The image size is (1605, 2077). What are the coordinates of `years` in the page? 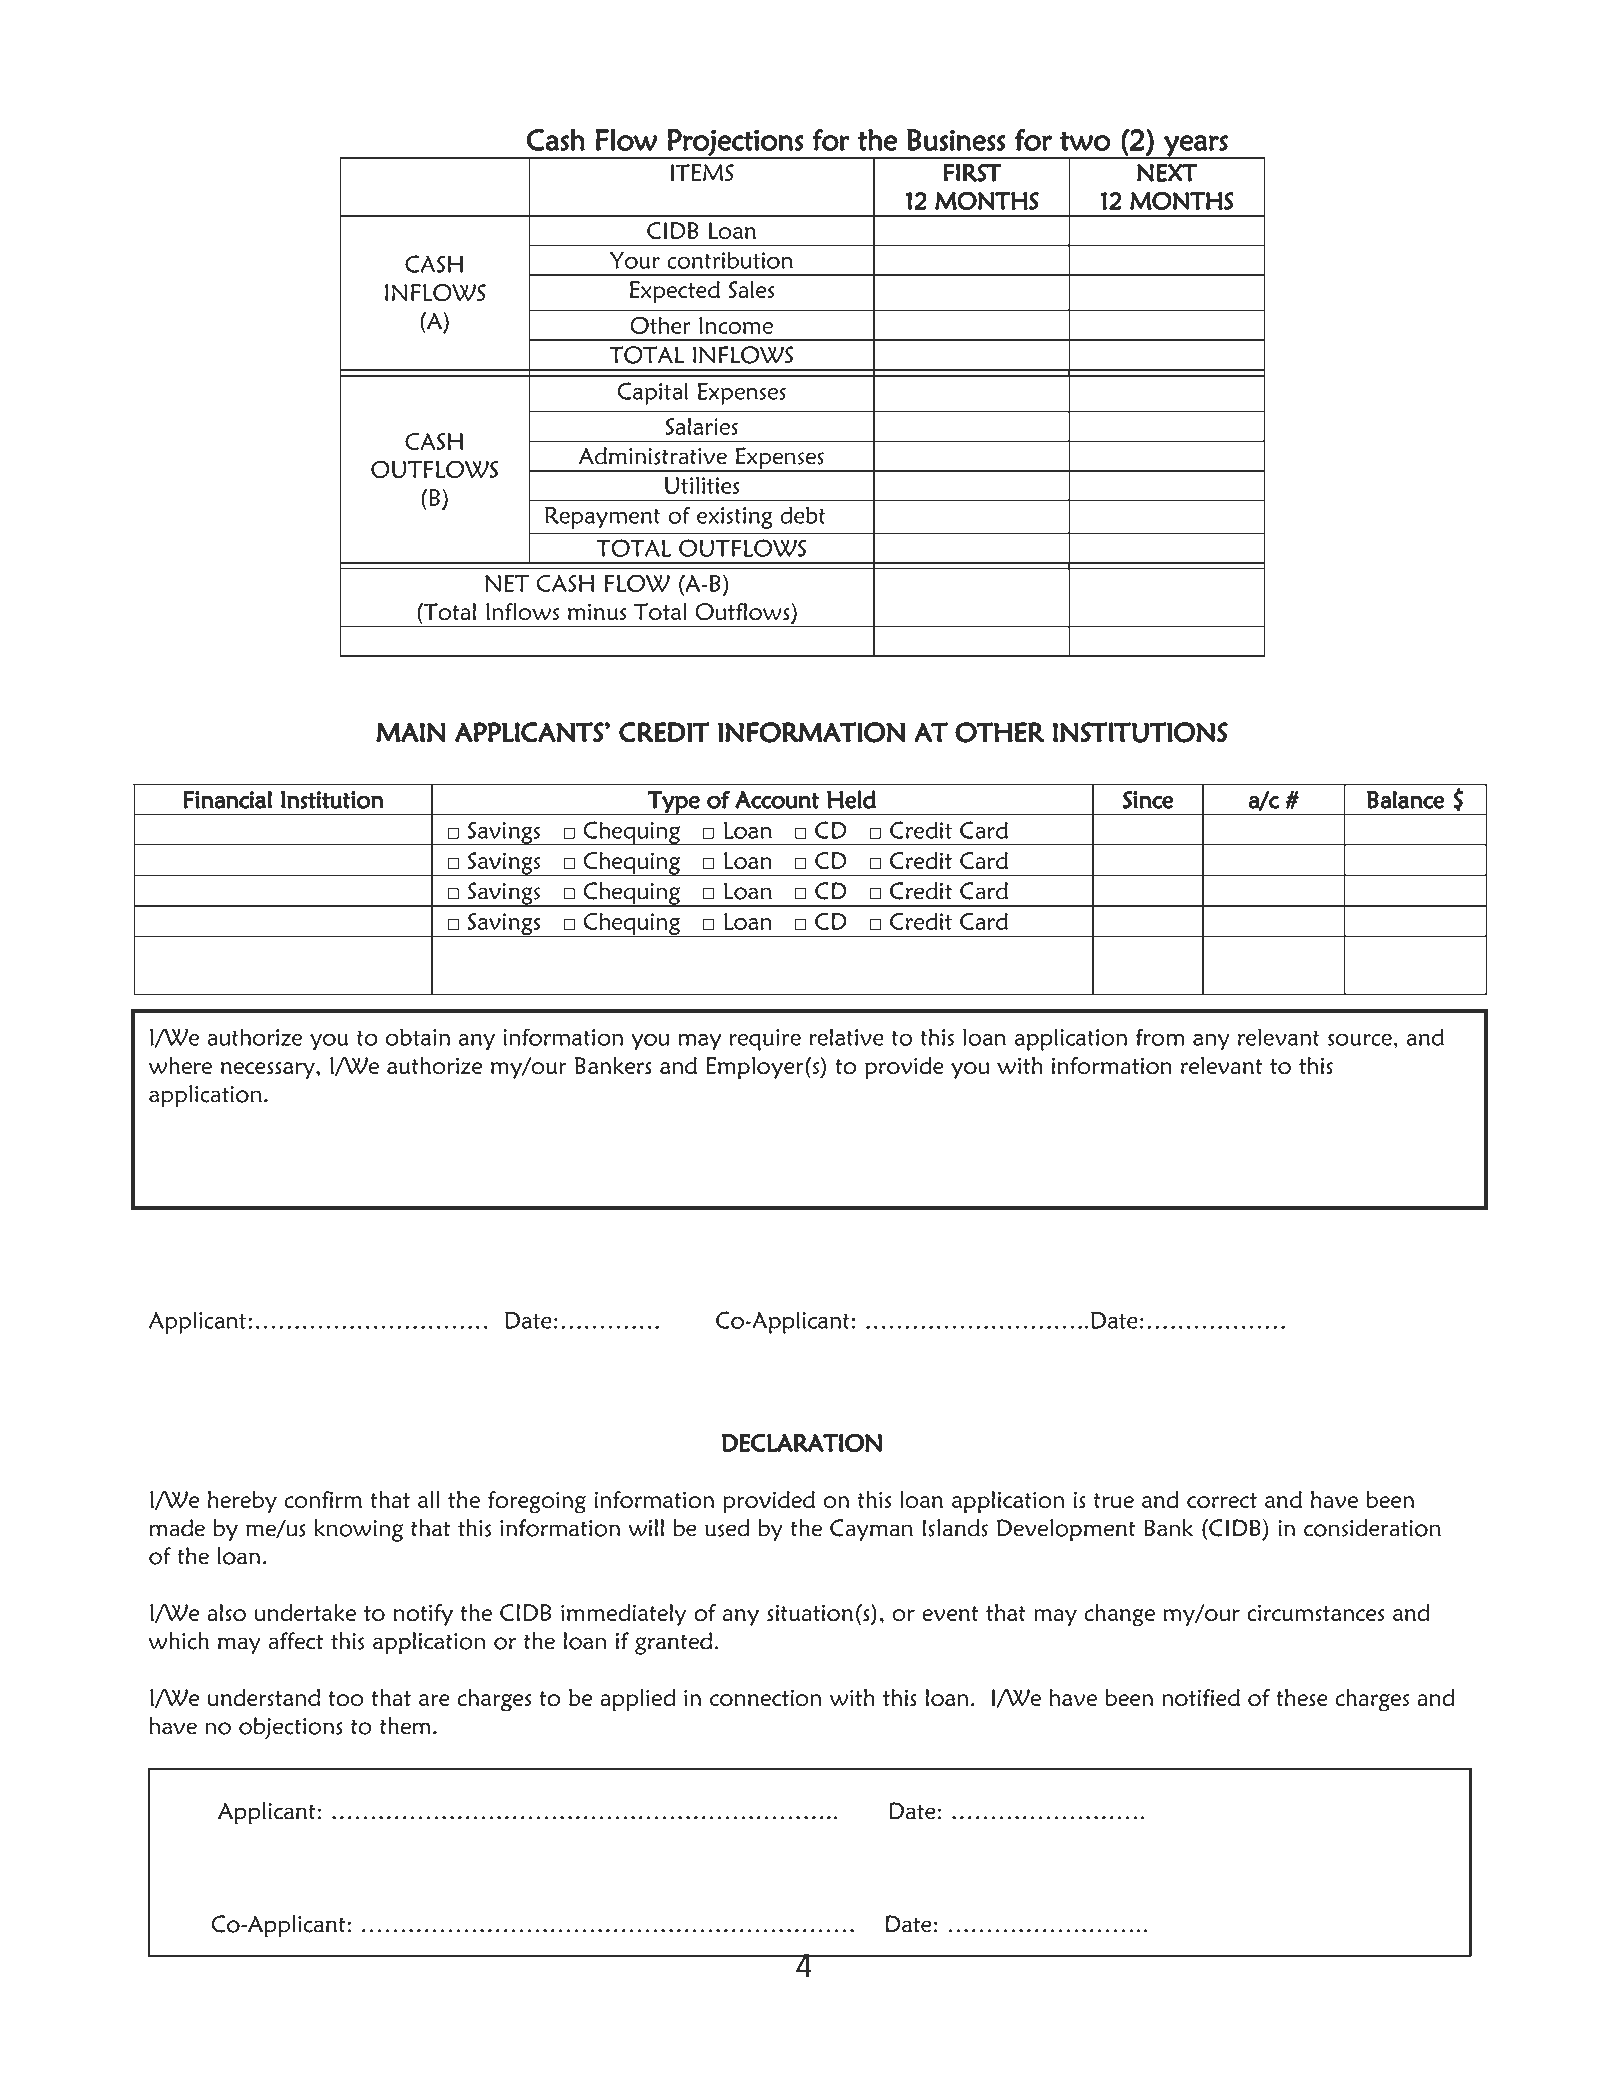 It's located at (1196, 147).
